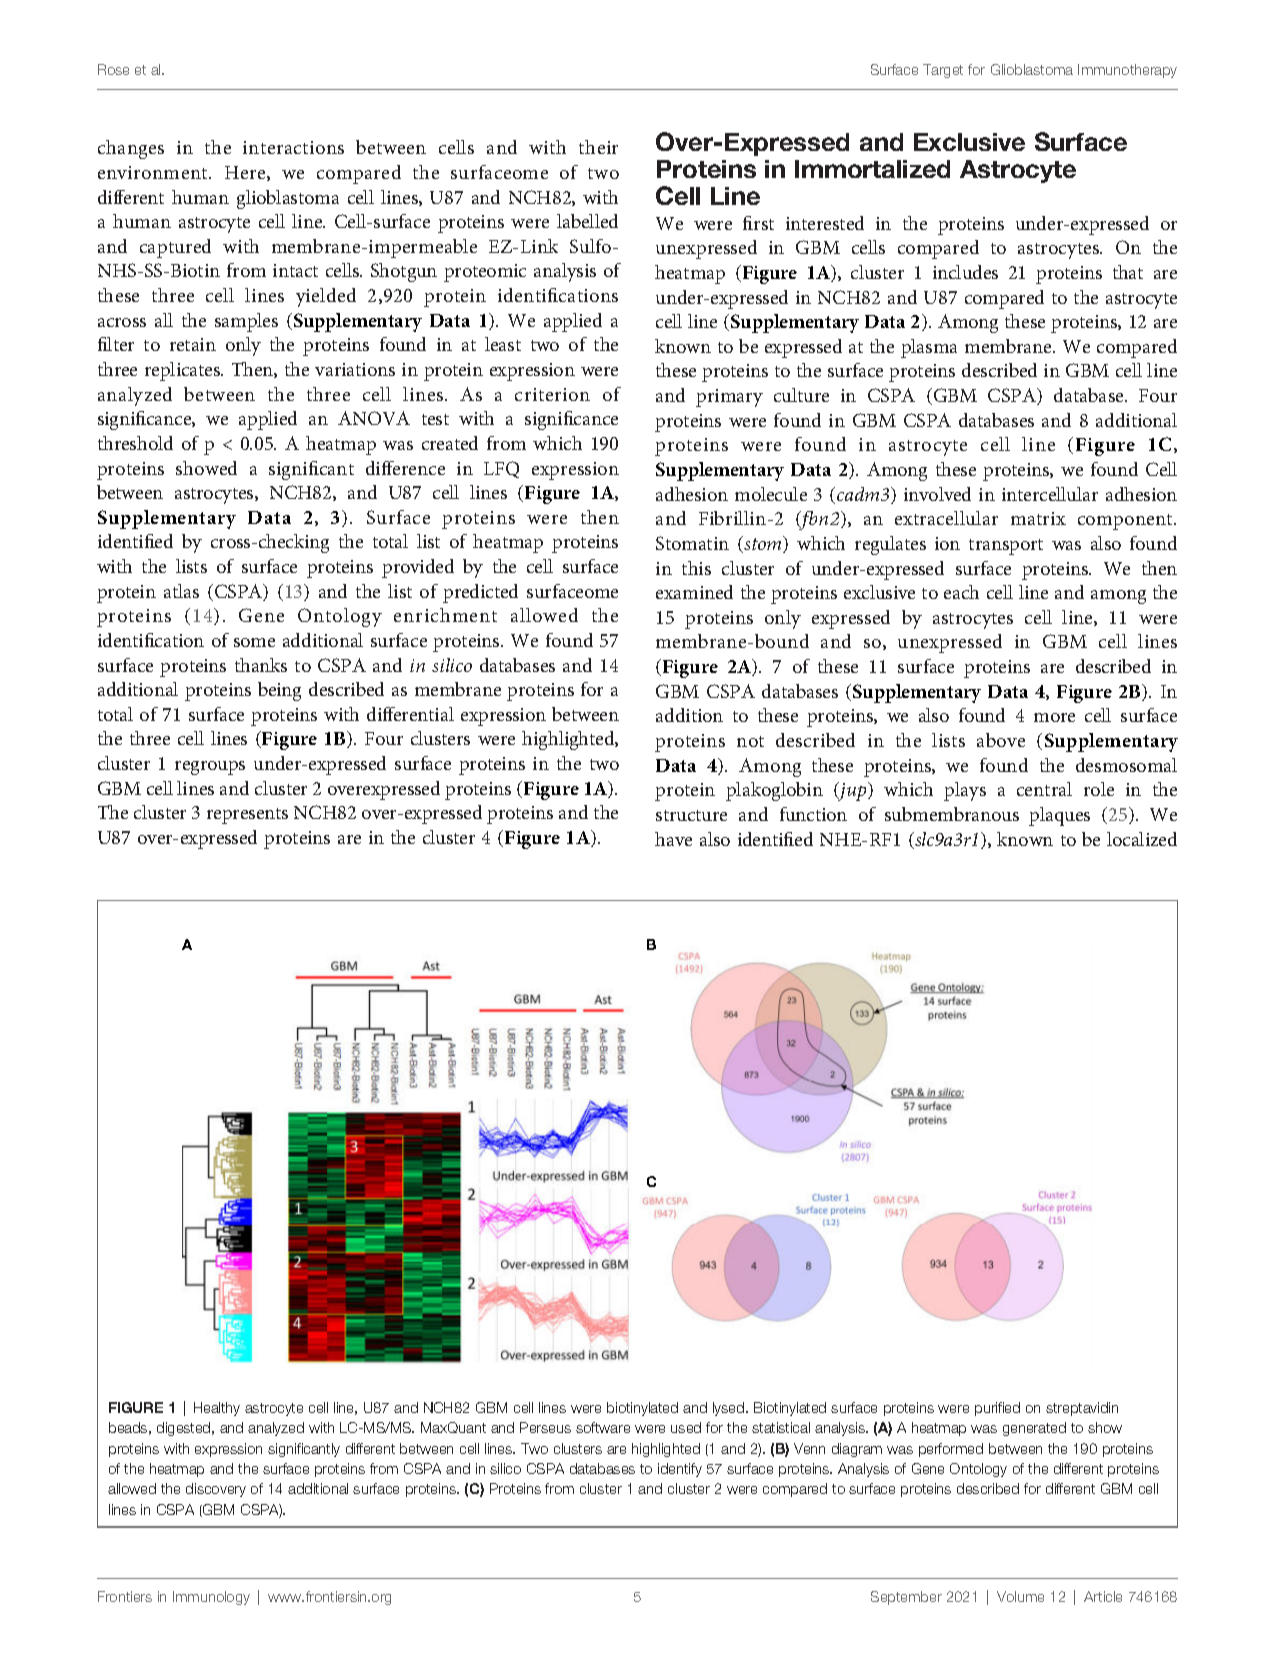  Describe the element at coordinates (293, 147) in the image. I see `interactions` at that location.
